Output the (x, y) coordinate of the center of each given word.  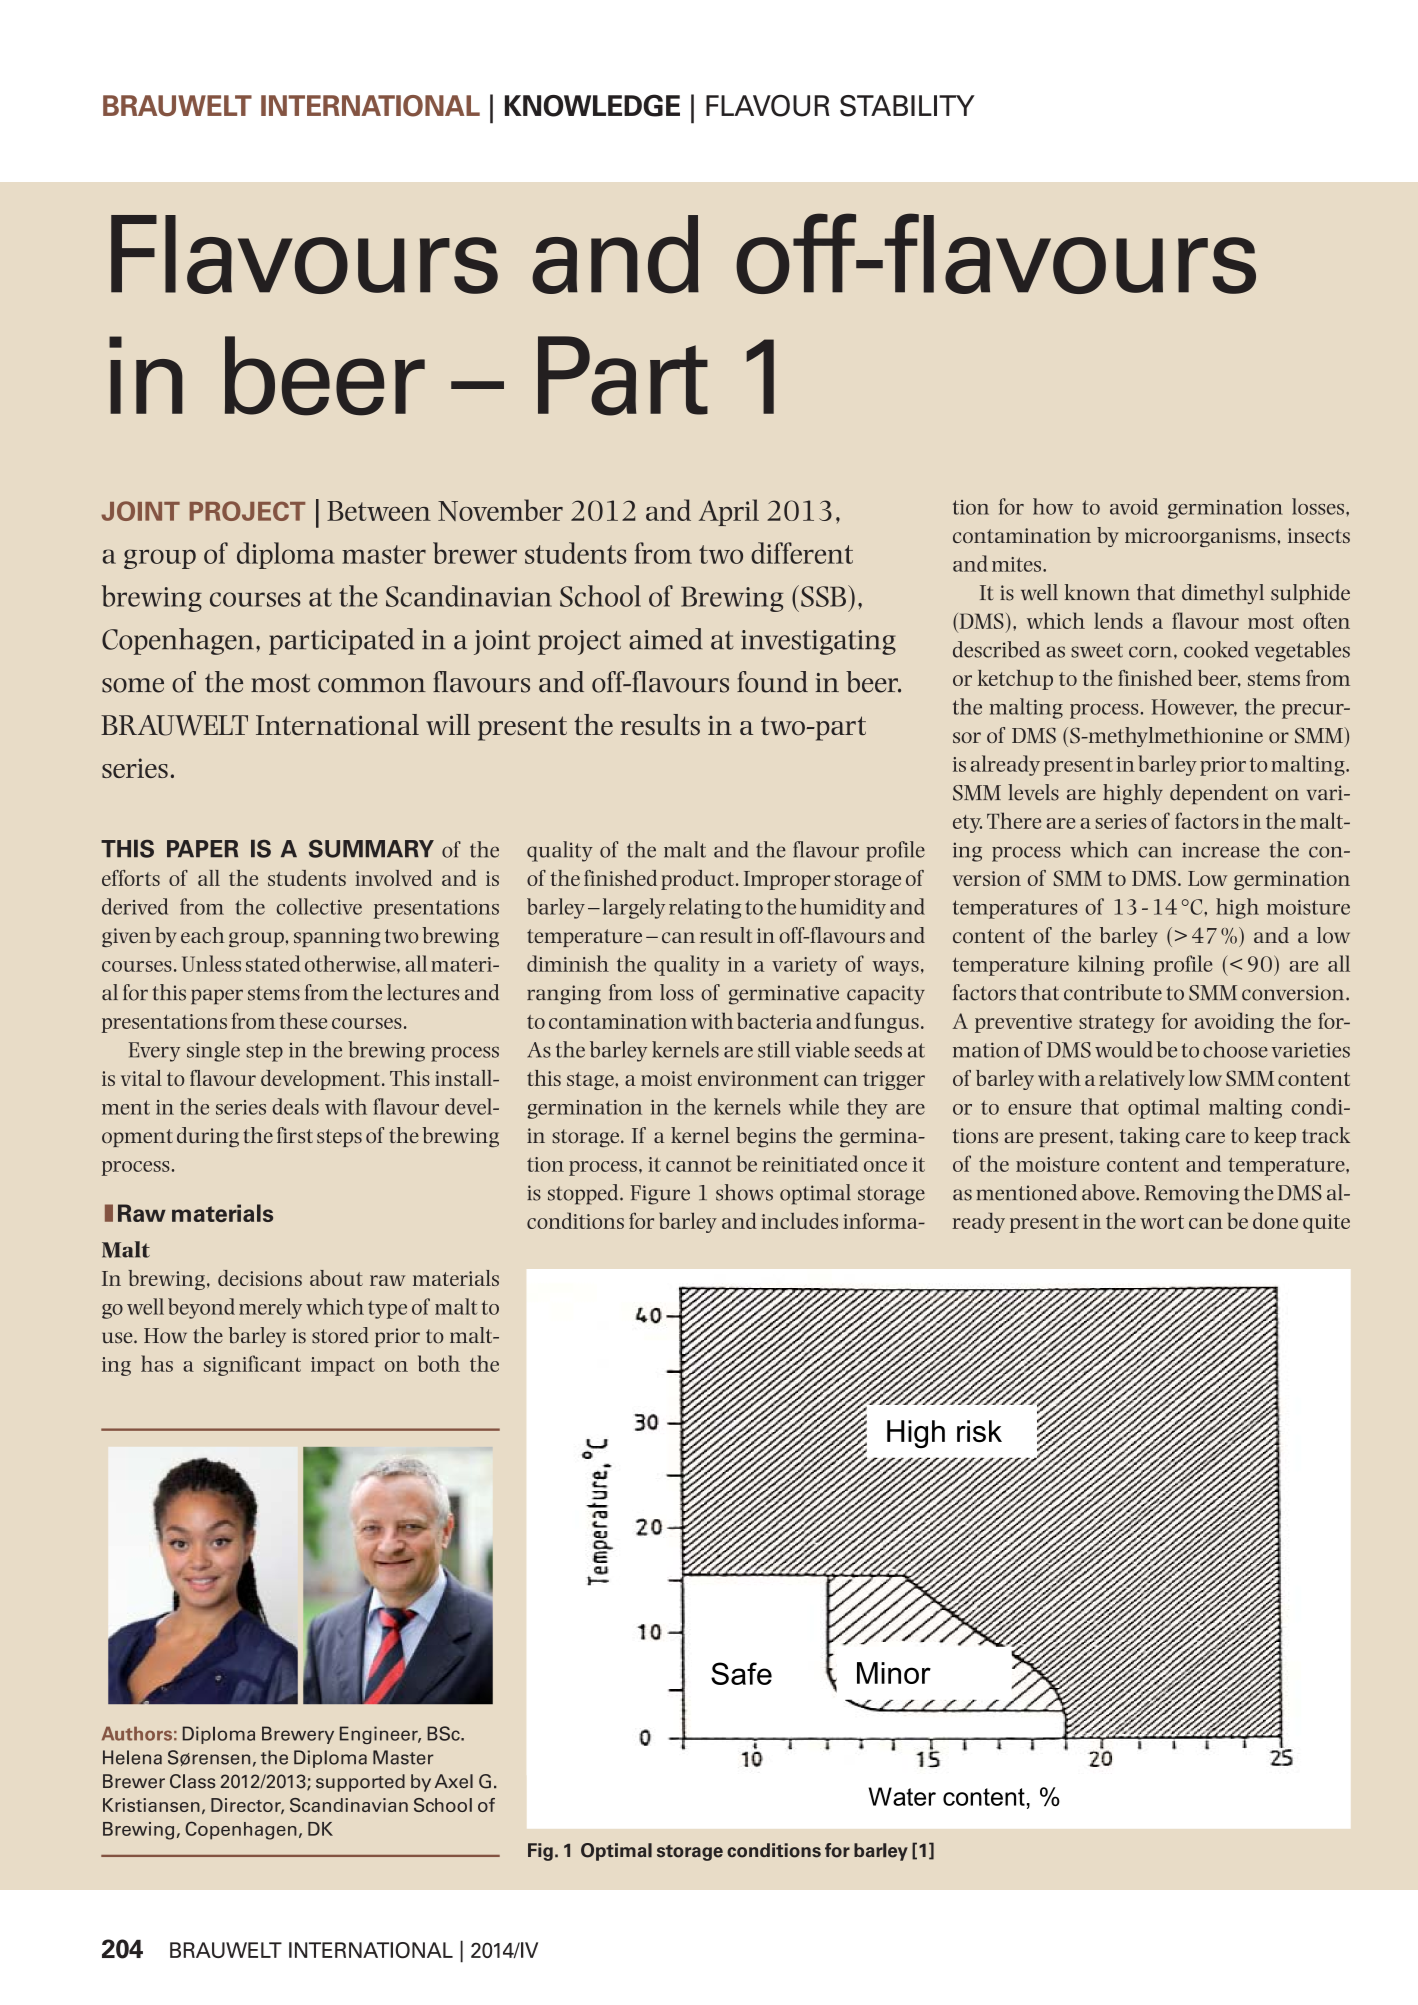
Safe (741, 1673)
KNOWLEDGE (592, 105)
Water (902, 1796)
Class (192, 1781)
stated (273, 963)
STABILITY (907, 106)
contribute (1113, 992)
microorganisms (1200, 537)
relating (705, 908)
